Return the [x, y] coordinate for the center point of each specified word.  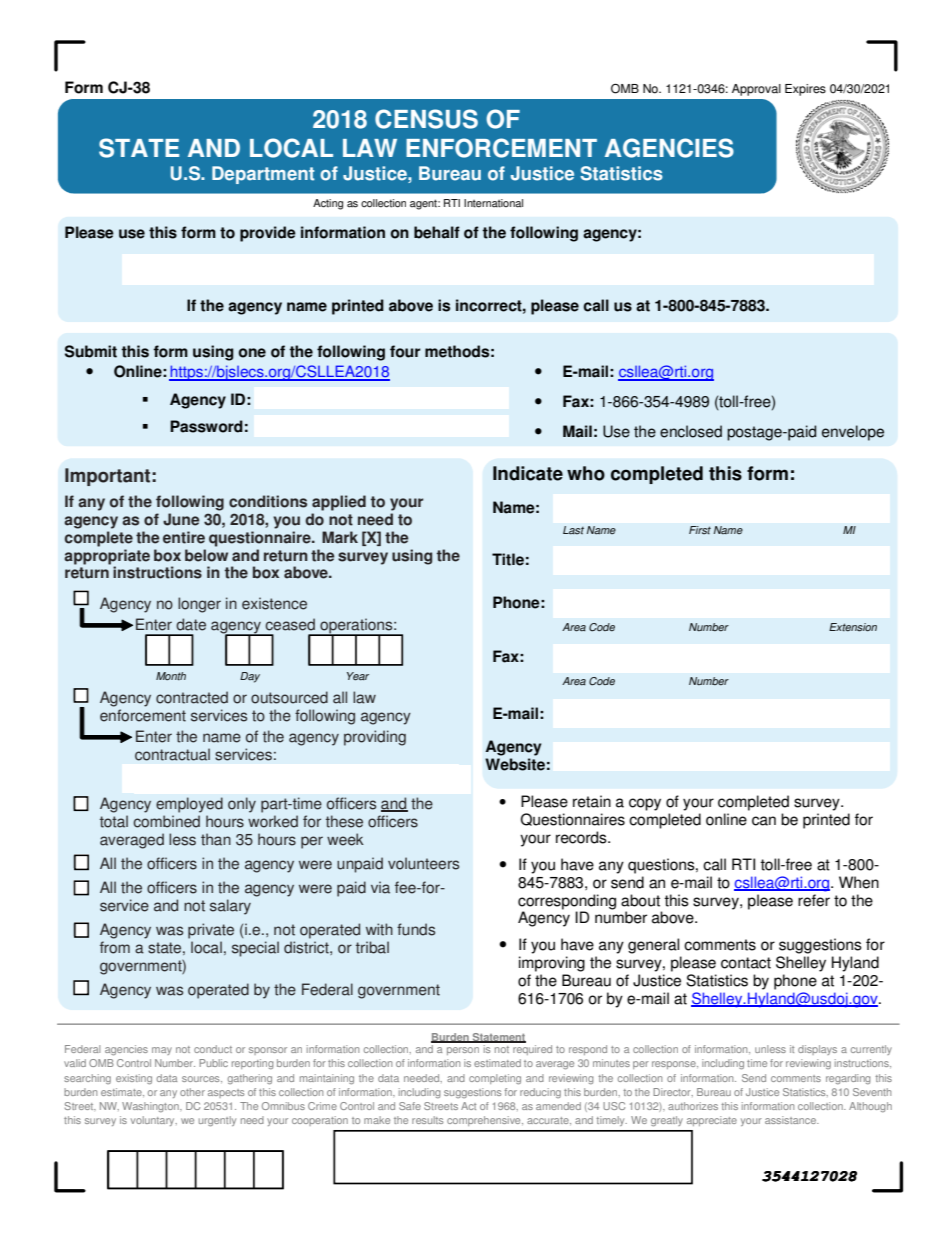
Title [508, 559]
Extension [853, 627]
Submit [91, 351]
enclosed [691, 431]
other [192, 1092]
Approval [756, 90]
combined [166, 821]
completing [495, 1079]
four [405, 351]
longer [199, 605]
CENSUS [426, 119]
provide [268, 234]
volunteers [423, 863]
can [764, 821]
